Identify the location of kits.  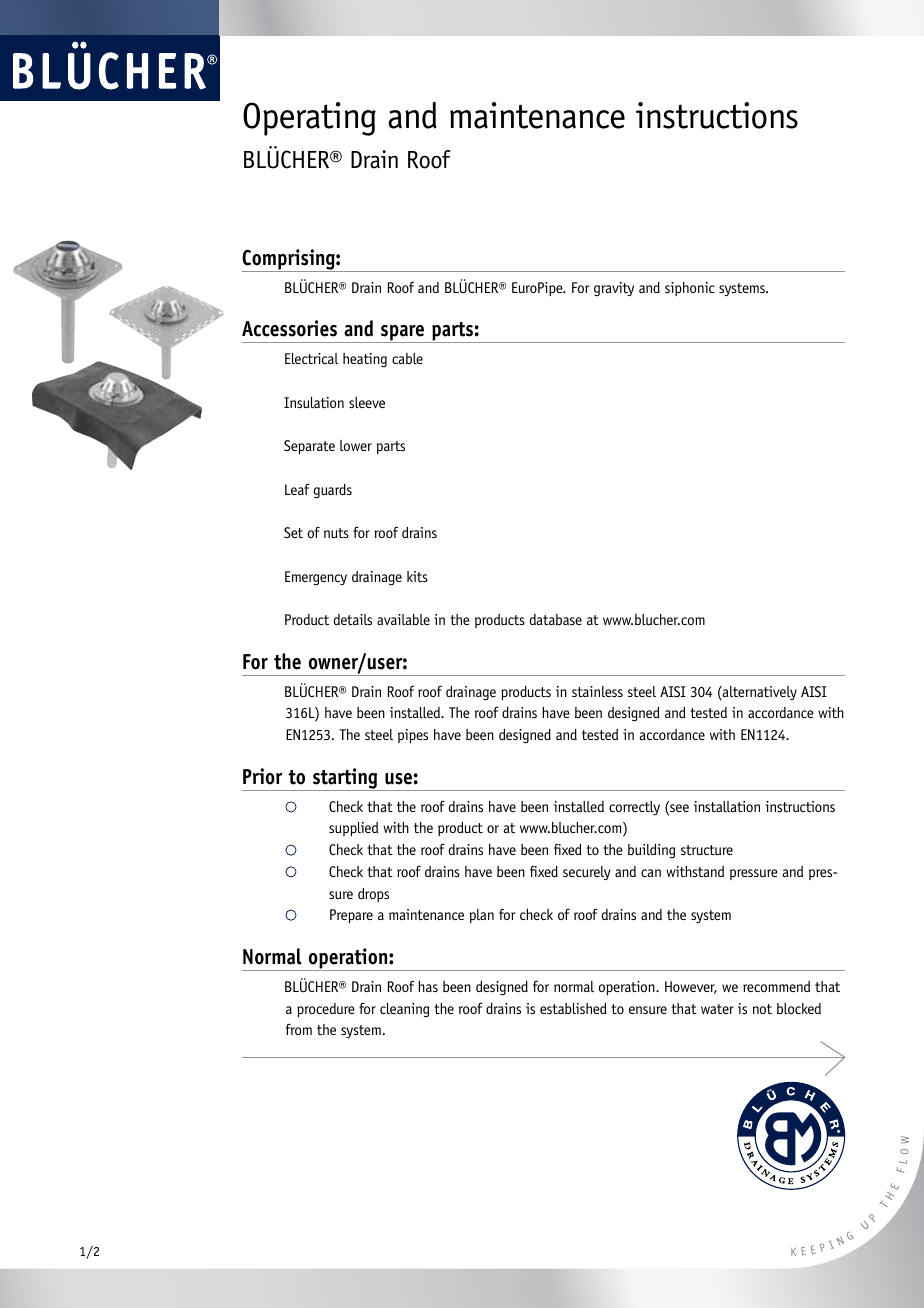
(417, 576).
